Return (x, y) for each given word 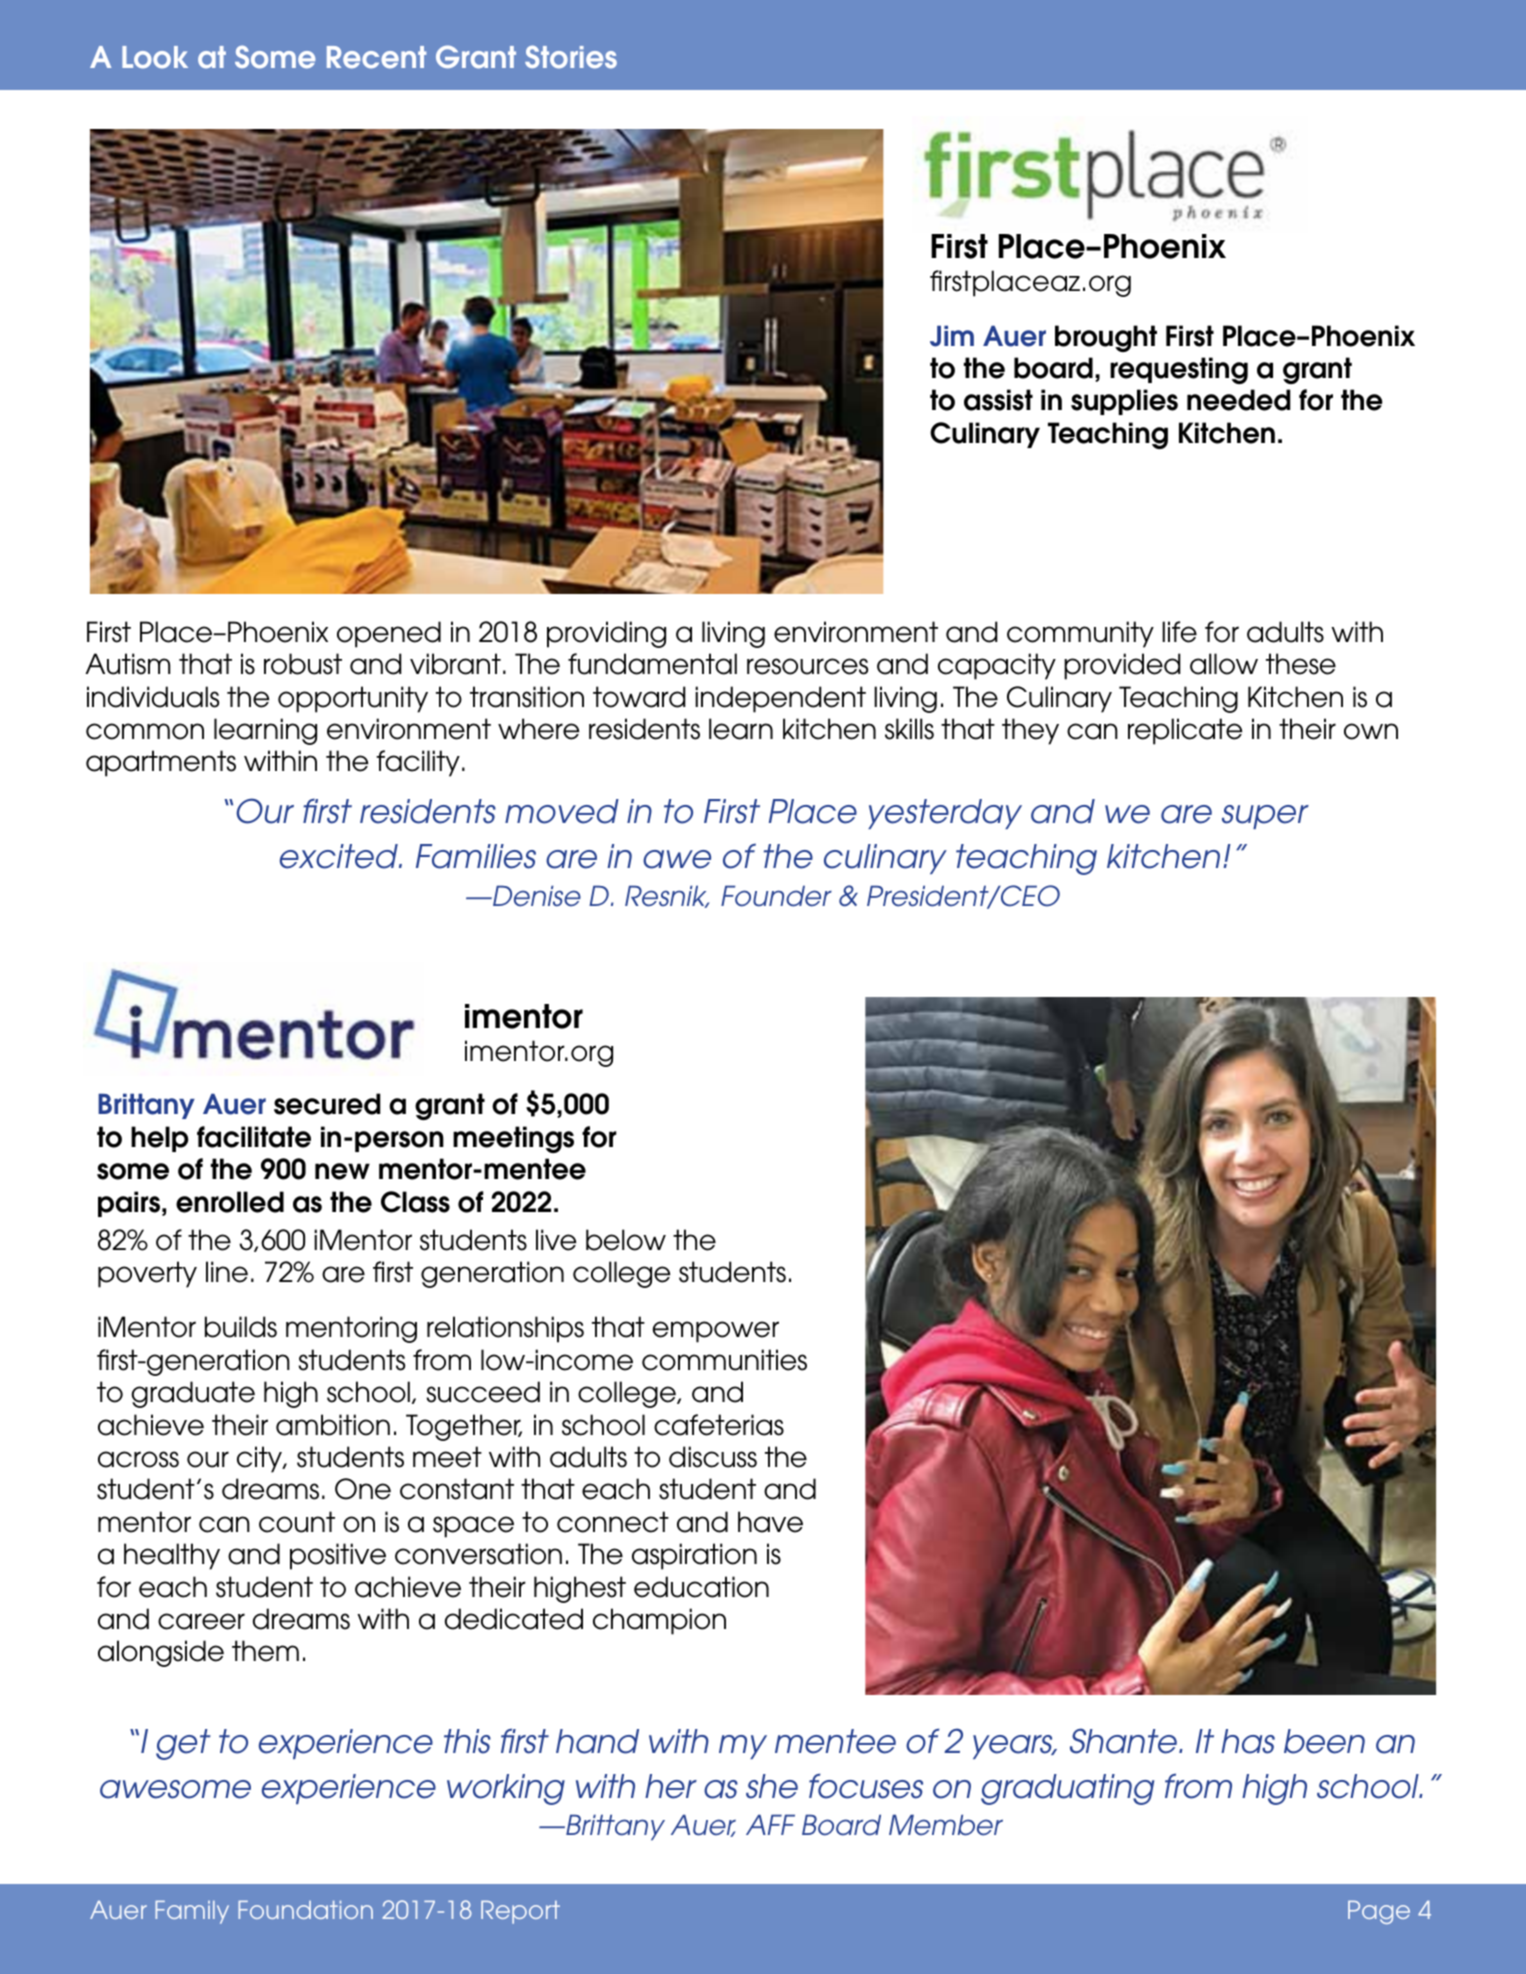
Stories (571, 57)
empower (716, 1332)
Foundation (305, 1910)
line (227, 1272)
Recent (376, 57)
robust (303, 664)
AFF (770, 1824)
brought (1106, 338)
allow (1224, 664)
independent (780, 699)
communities (724, 1360)
